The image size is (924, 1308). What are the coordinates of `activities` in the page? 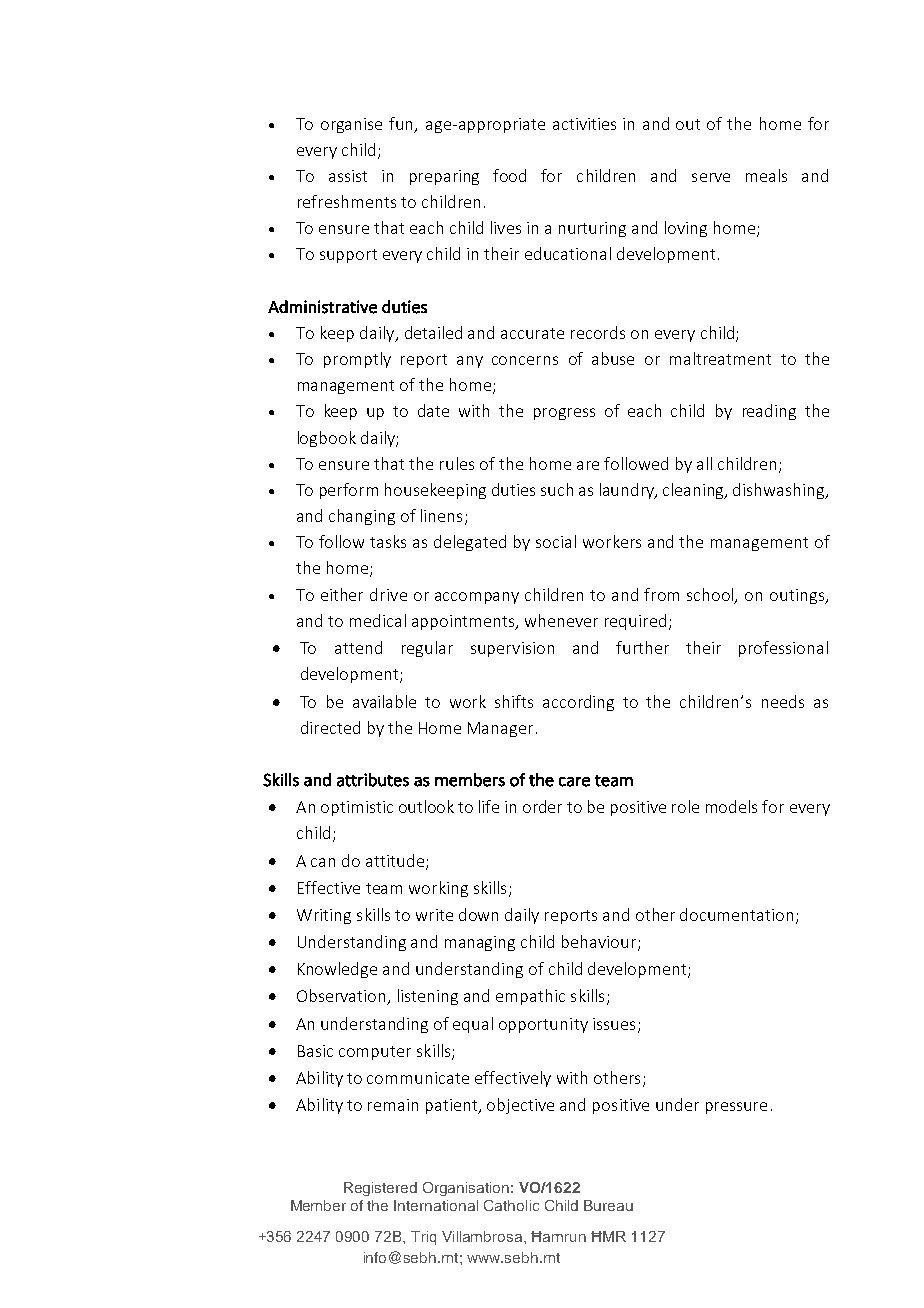 It's located at (584, 124).
